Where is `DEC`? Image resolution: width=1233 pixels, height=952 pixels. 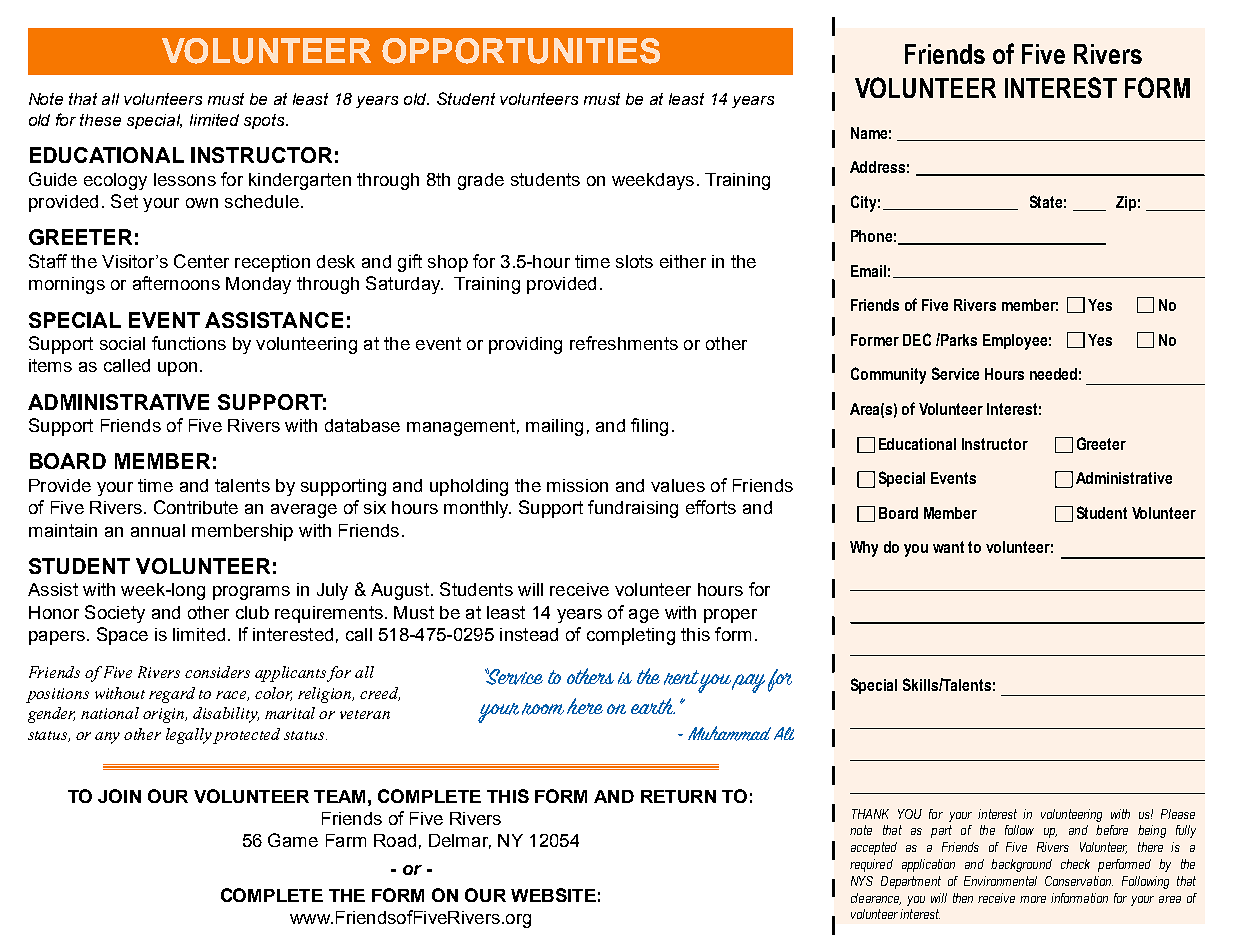
DEC is located at coordinates (917, 339).
